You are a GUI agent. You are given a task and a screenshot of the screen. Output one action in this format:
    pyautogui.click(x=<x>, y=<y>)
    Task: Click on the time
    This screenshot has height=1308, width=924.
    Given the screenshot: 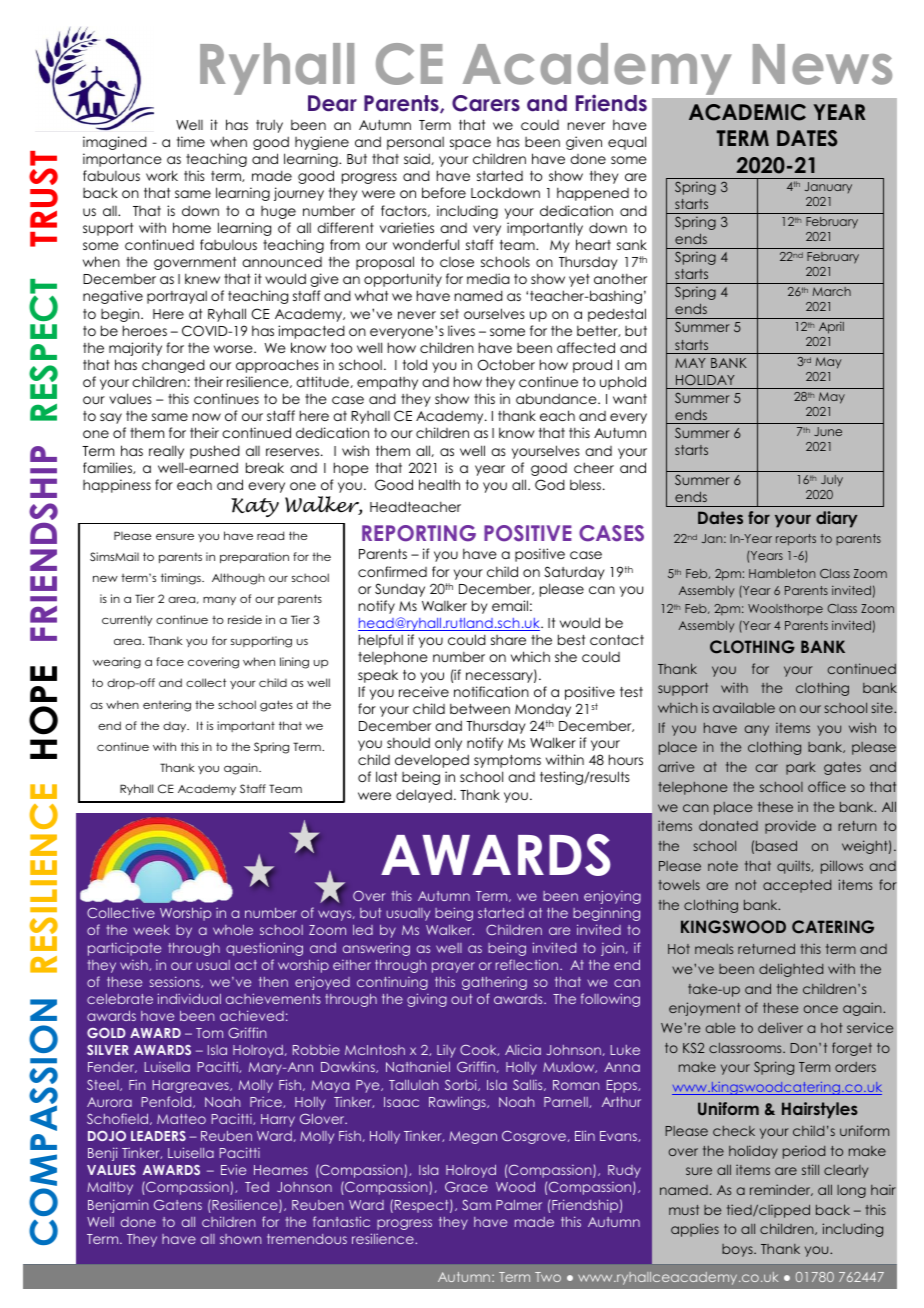 What is the action you would take?
    pyautogui.click(x=191, y=141)
